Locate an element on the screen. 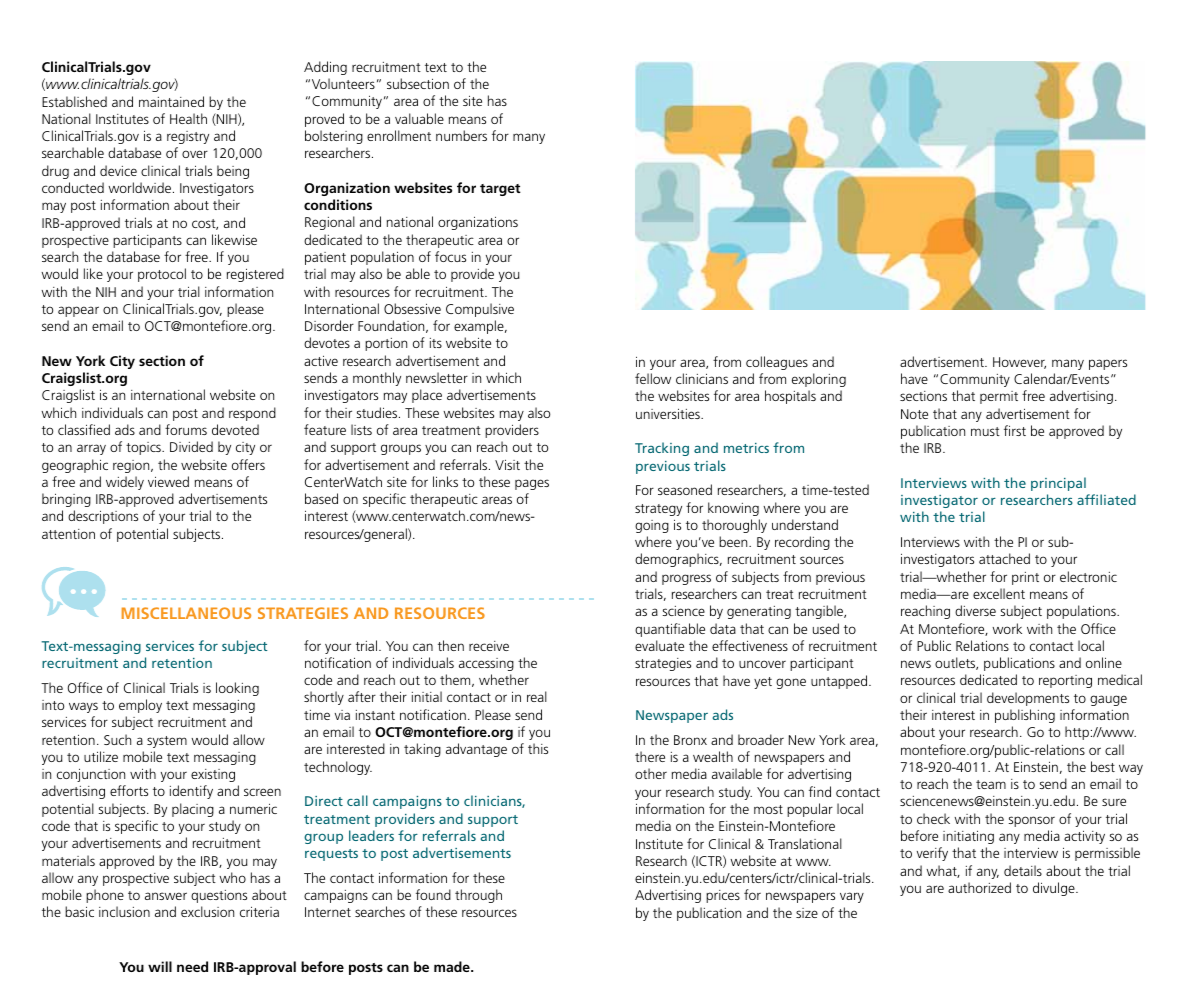 Image resolution: width=1187 pixels, height=1008 pixels. system is located at coordinates (167, 742).
